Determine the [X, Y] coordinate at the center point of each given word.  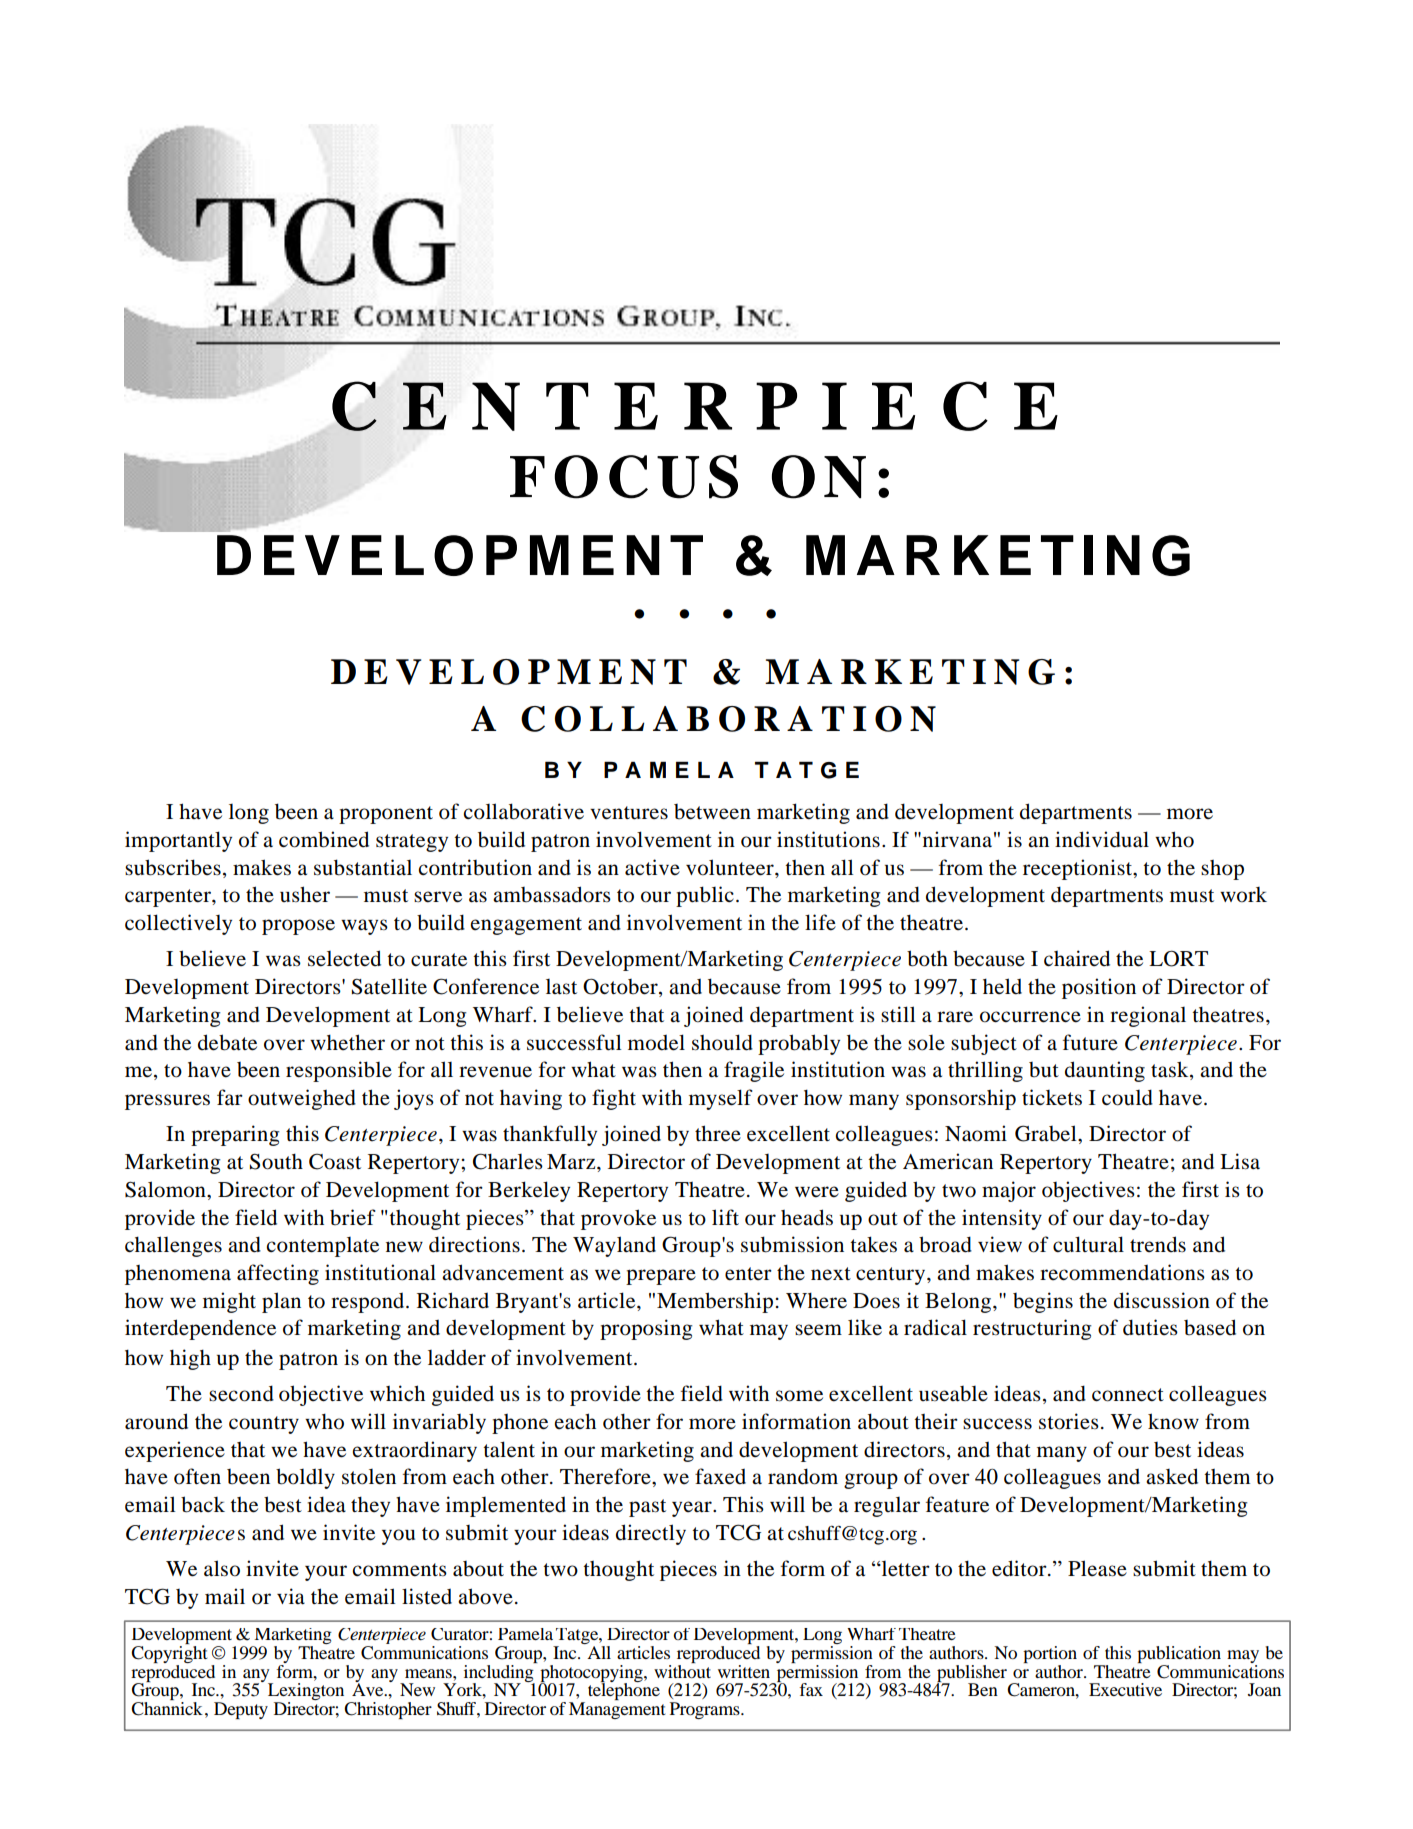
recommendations [1122, 1272]
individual [1102, 839]
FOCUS [624, 477]
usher [305, 894]
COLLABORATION [728, 719]
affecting [278, 1274]
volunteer [731, 867]
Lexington [306, 1690]
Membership [715, 1302]
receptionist [1079, 869]
